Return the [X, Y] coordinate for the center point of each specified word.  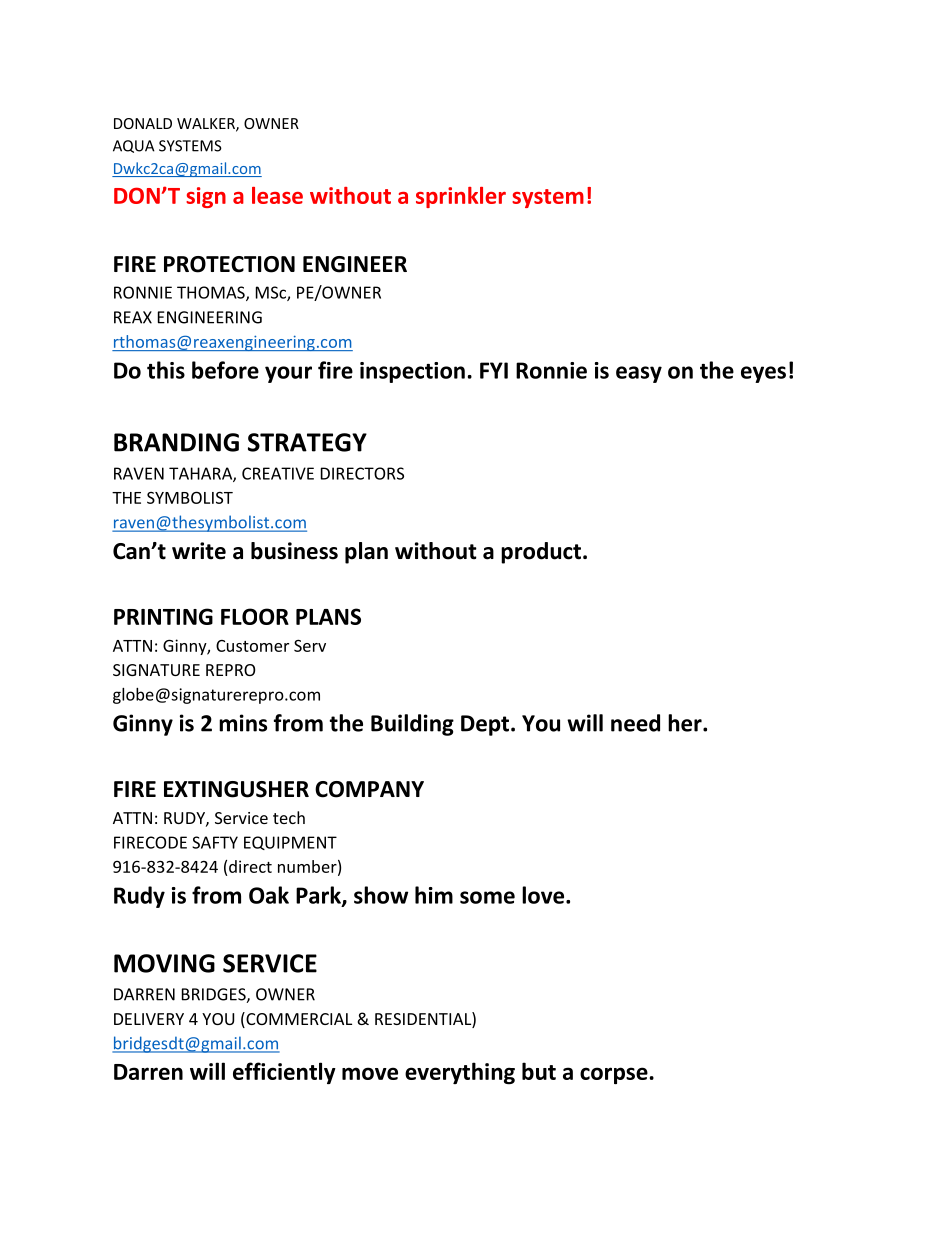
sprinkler [461, 197]
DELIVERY [149, 1019]
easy [639, 374]
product [541, 553]
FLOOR [255, 616]
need [635, 723]
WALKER [207, 124]
